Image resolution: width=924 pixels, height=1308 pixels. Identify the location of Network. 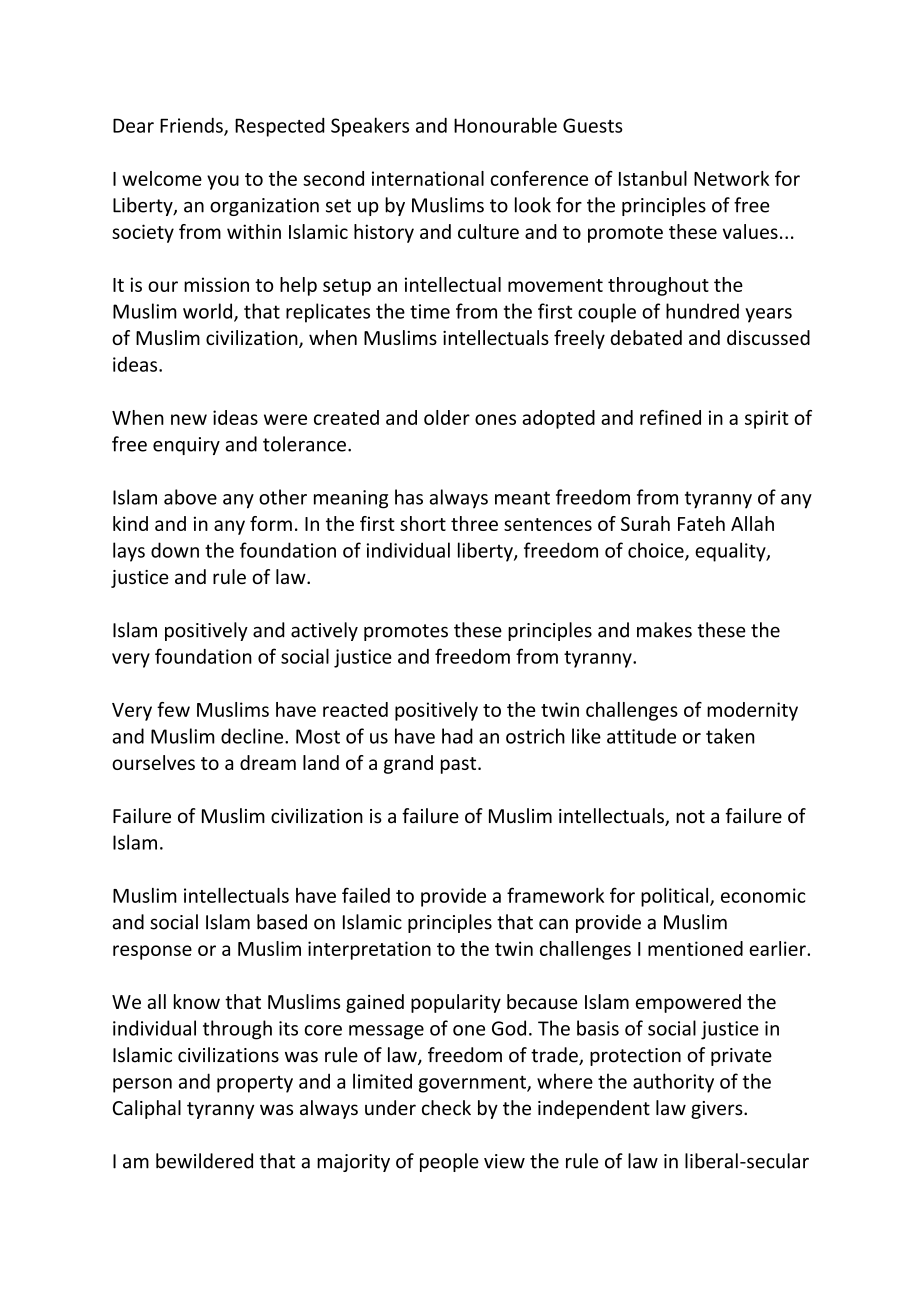
(731, 178).
